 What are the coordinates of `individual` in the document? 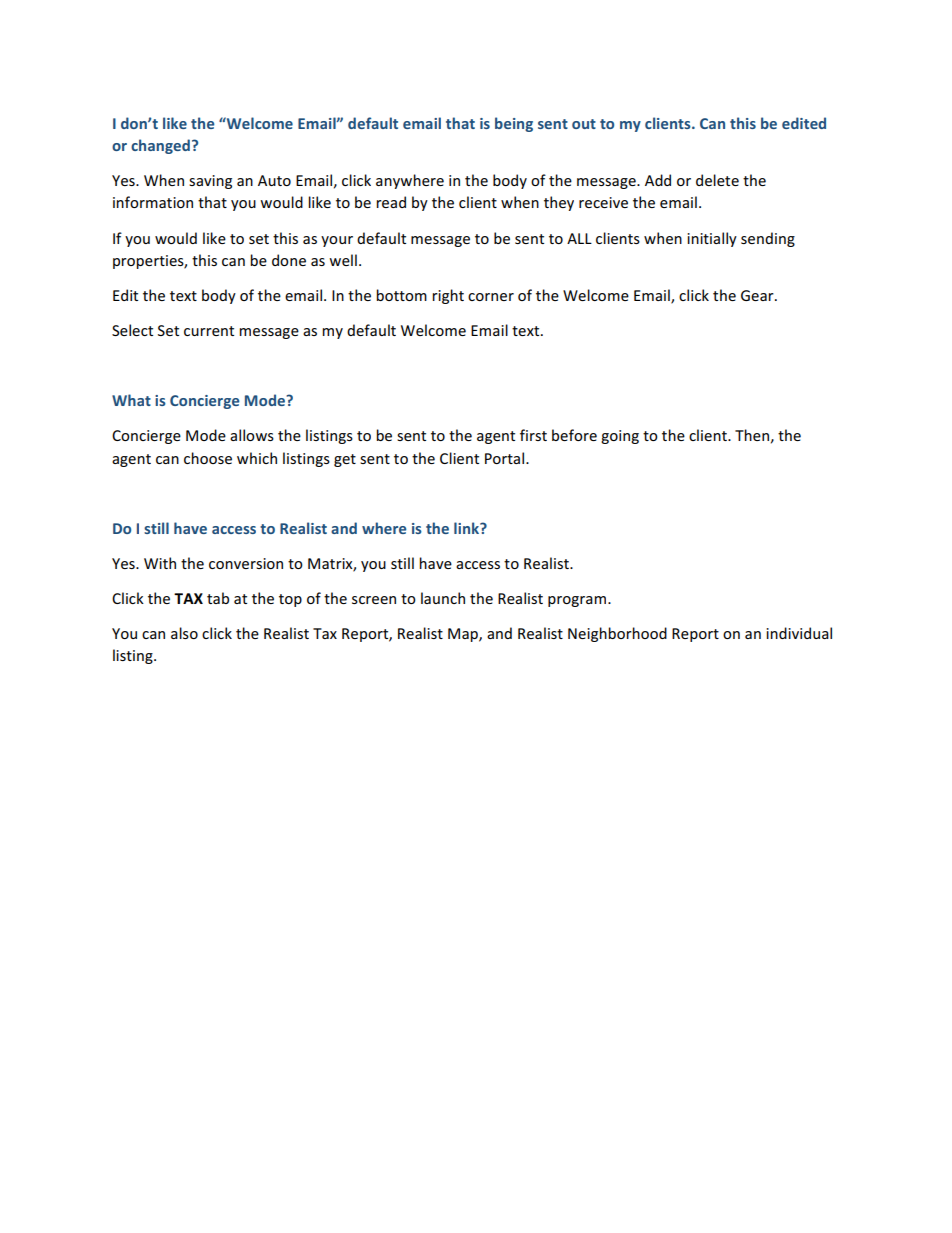 It's located at (799, 633).
